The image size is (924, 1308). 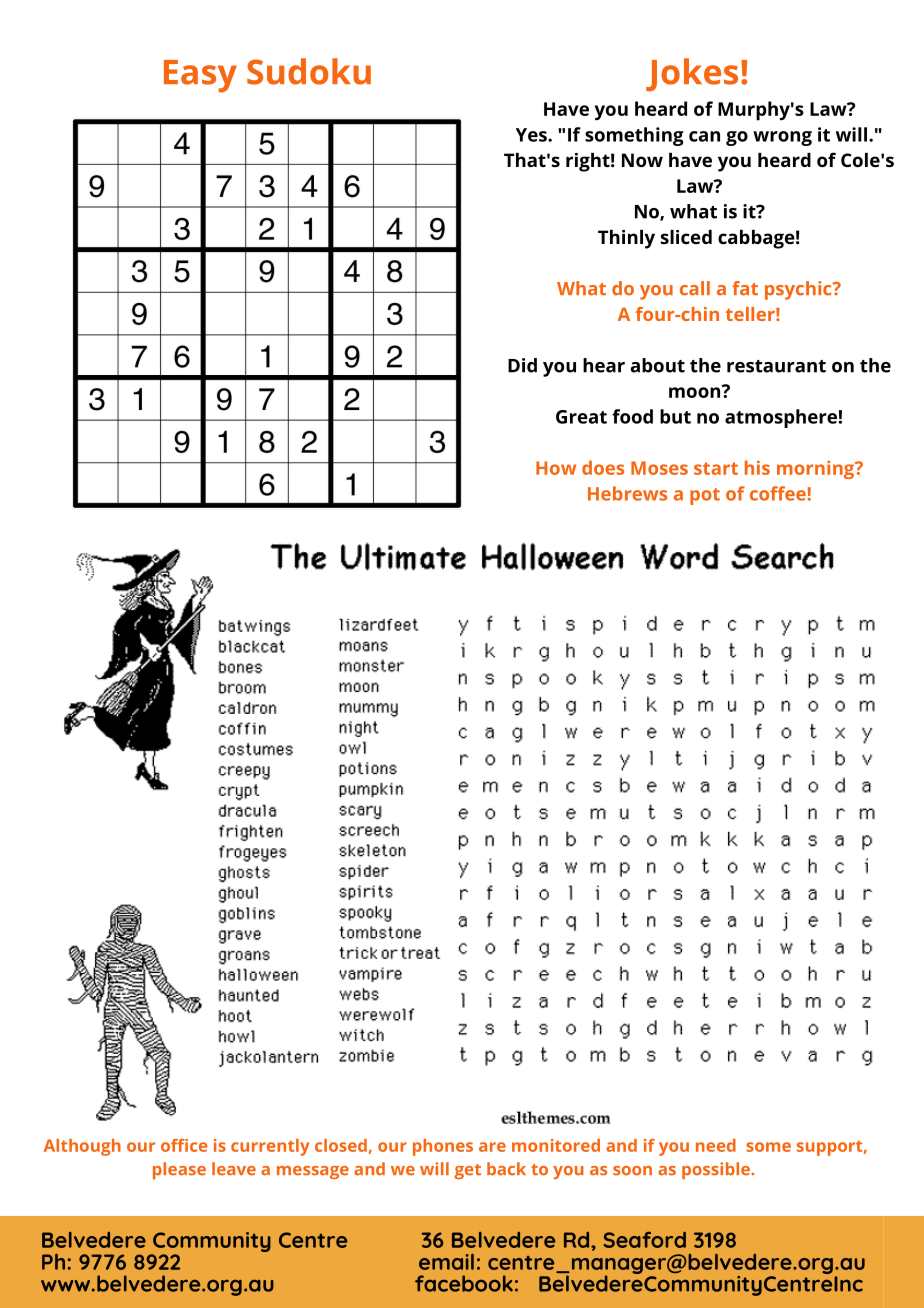 What do you see at coordinates (745, 288) in the screenshot?
I see `fat` at bounding box center [745, 288].
